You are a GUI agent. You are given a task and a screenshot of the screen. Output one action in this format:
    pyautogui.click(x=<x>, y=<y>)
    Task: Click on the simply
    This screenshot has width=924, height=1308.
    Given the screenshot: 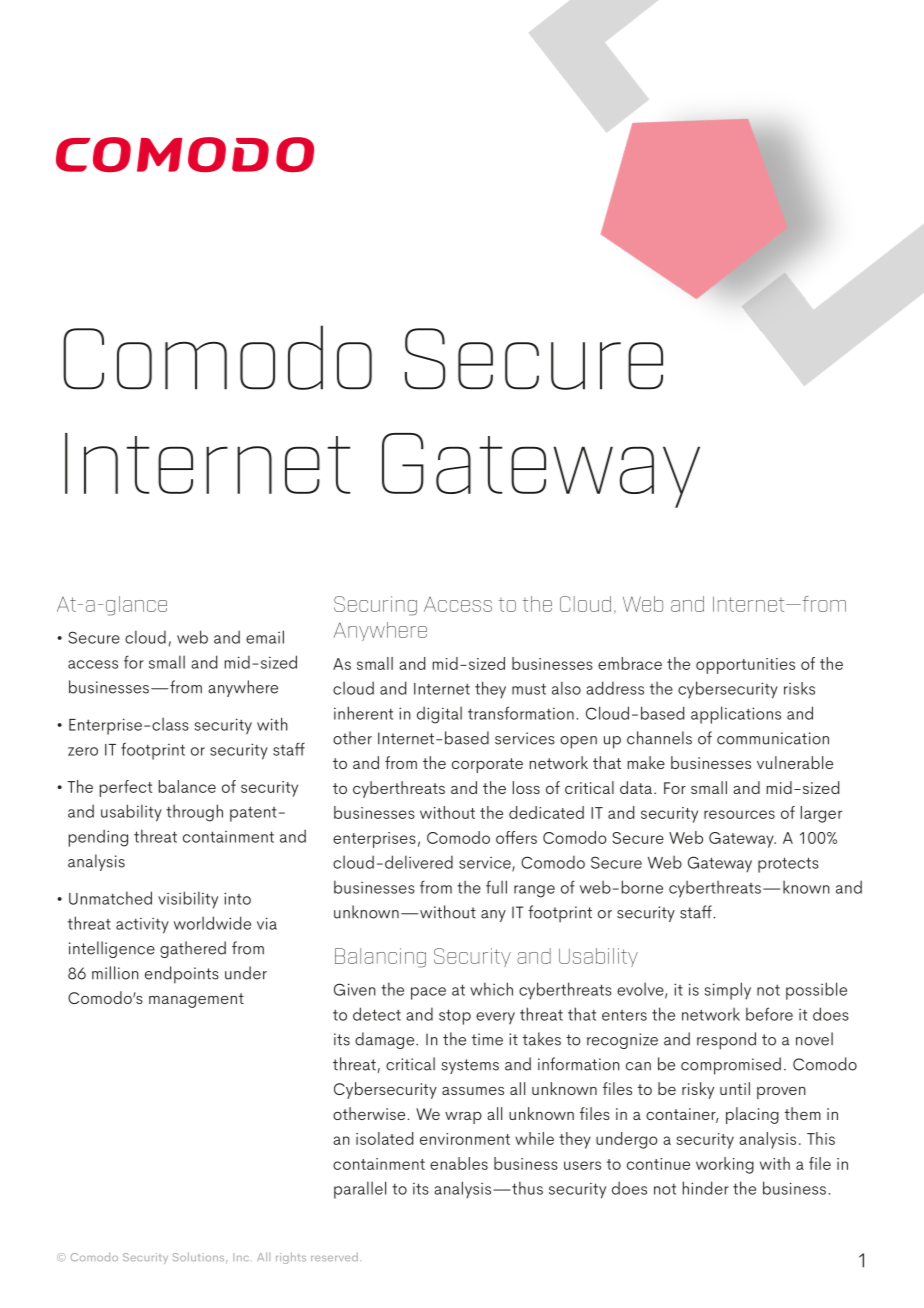 What is the action you would take?
    pyautogui.click(x=728, y=991)
